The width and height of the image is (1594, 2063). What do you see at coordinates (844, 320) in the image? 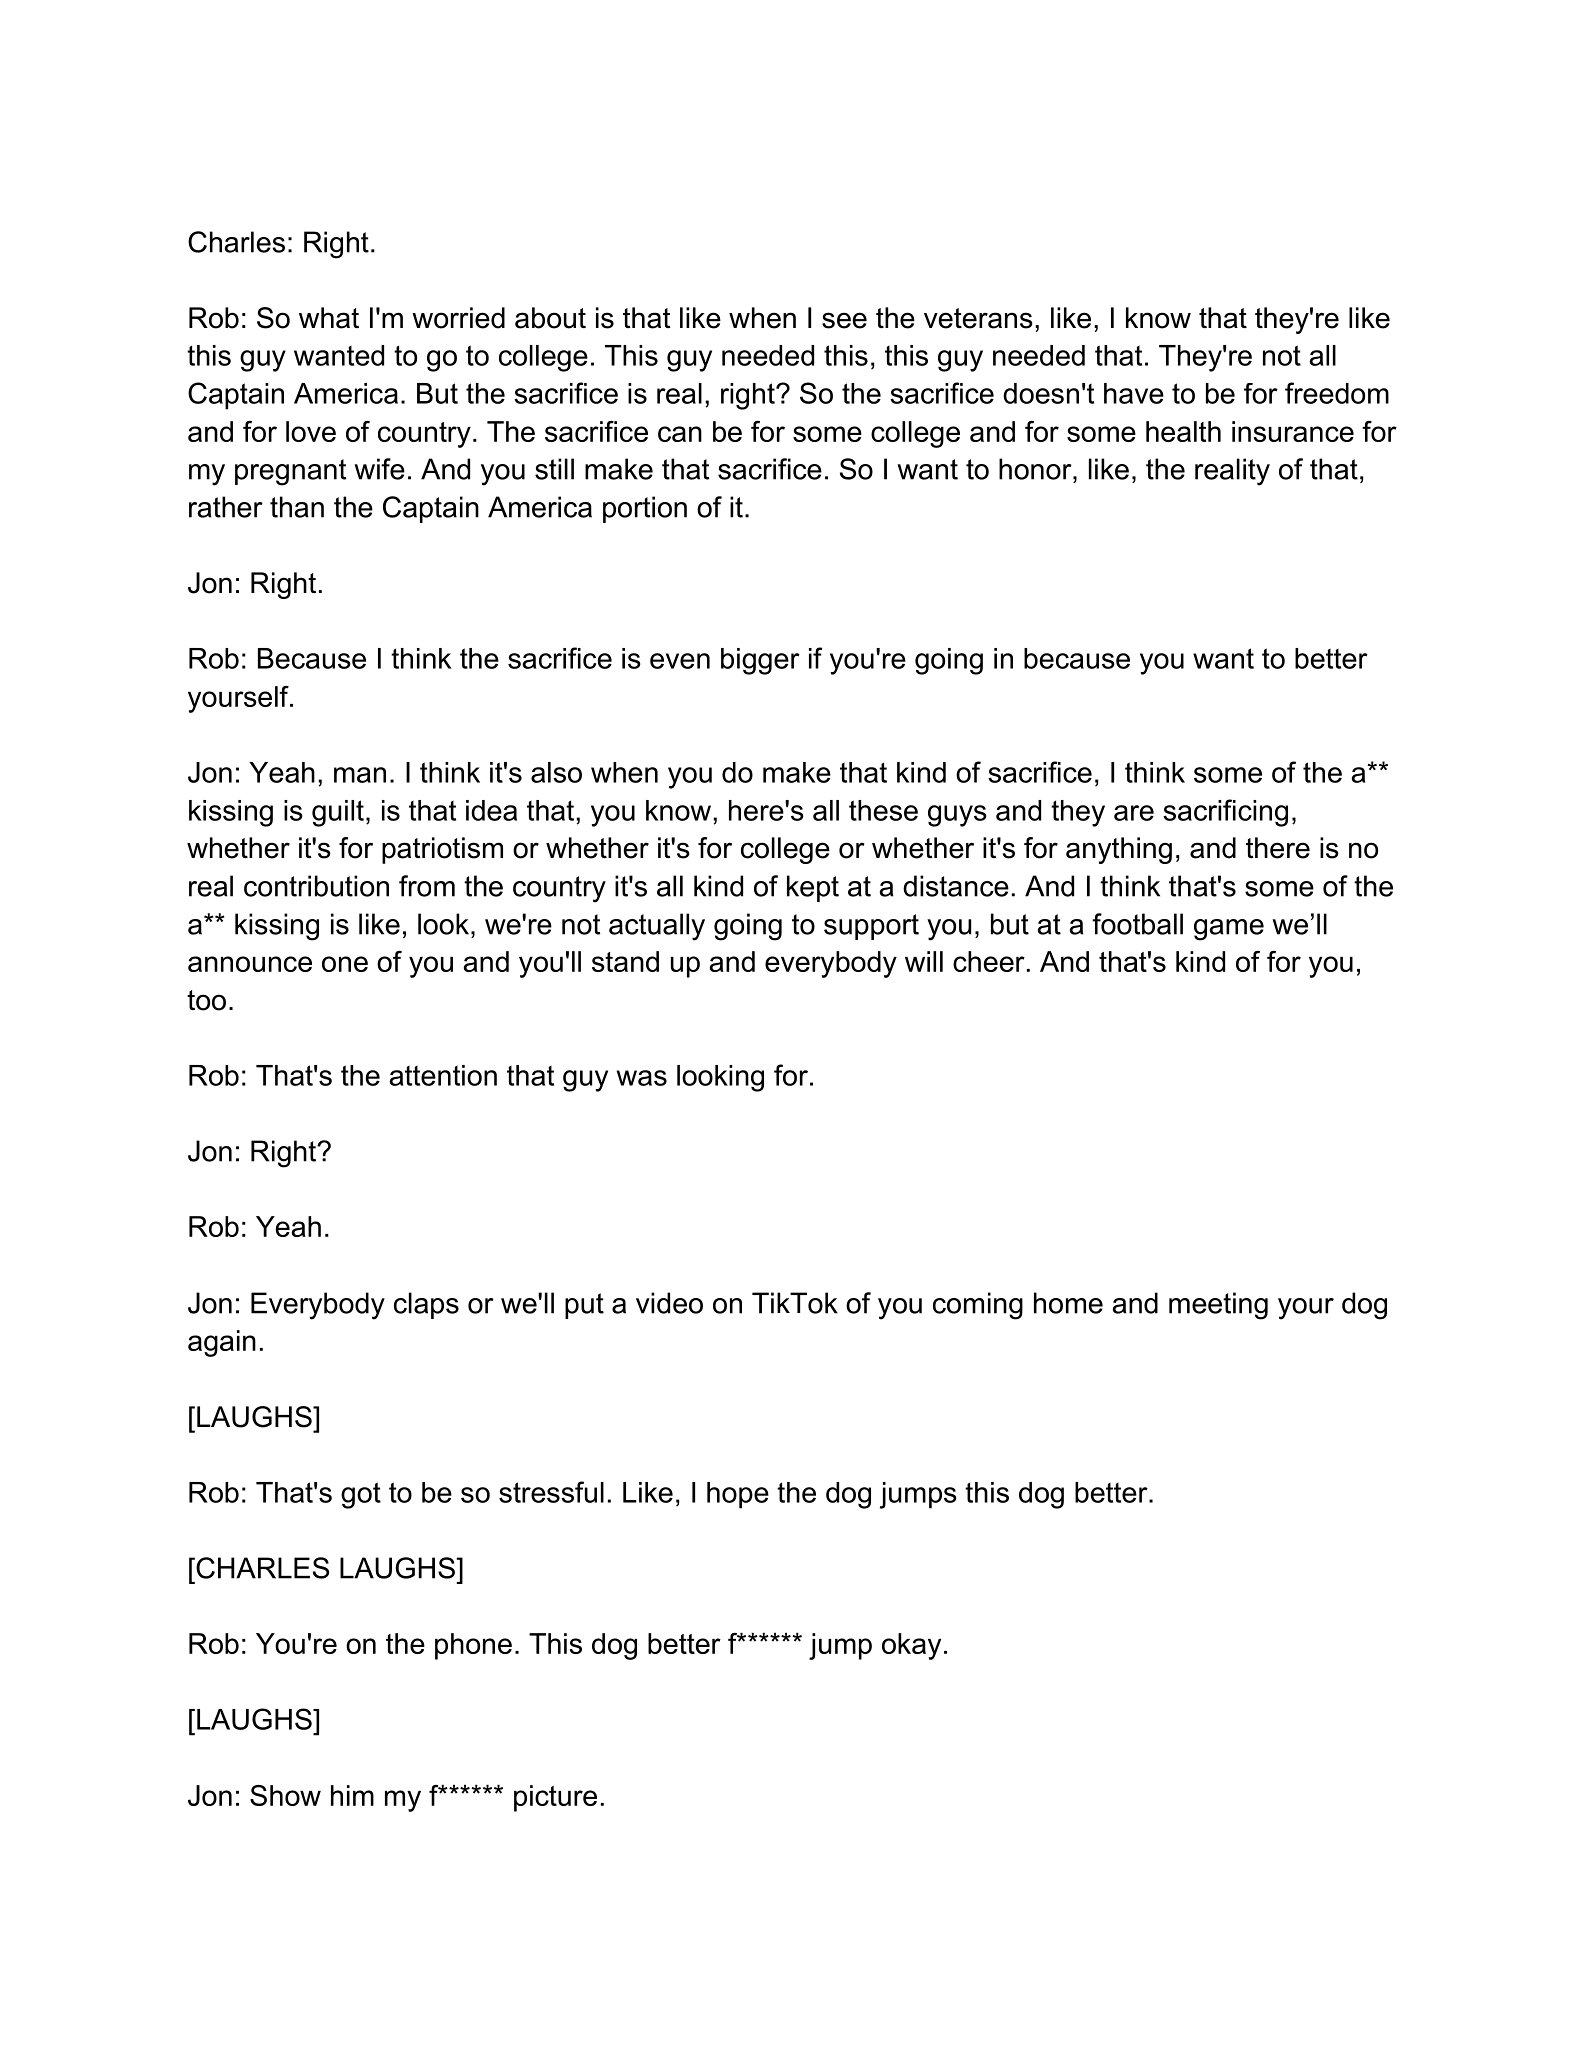
I see `see` at bounding box center [844, 320].
